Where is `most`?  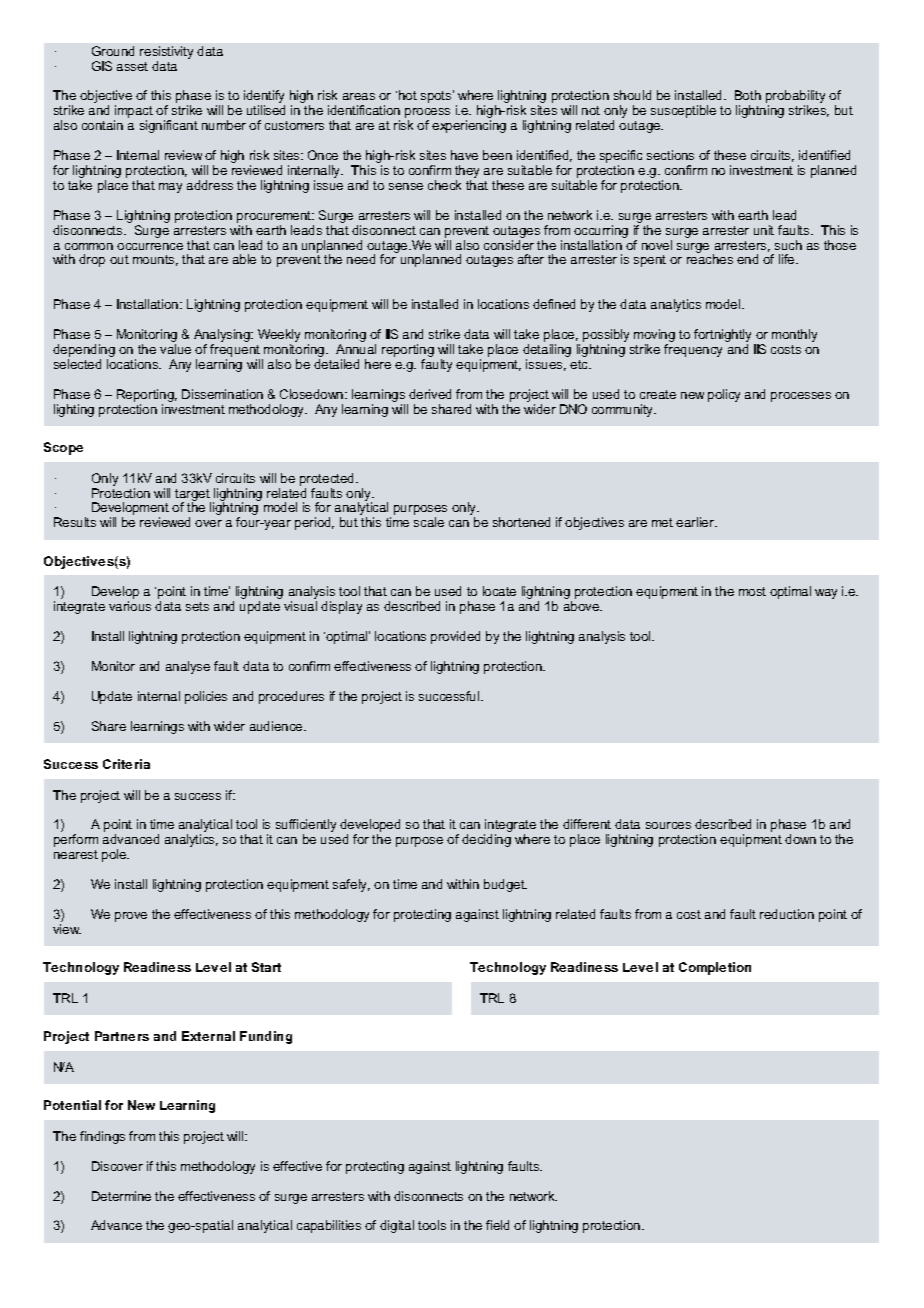
most is located at coordinates (752, 591).
